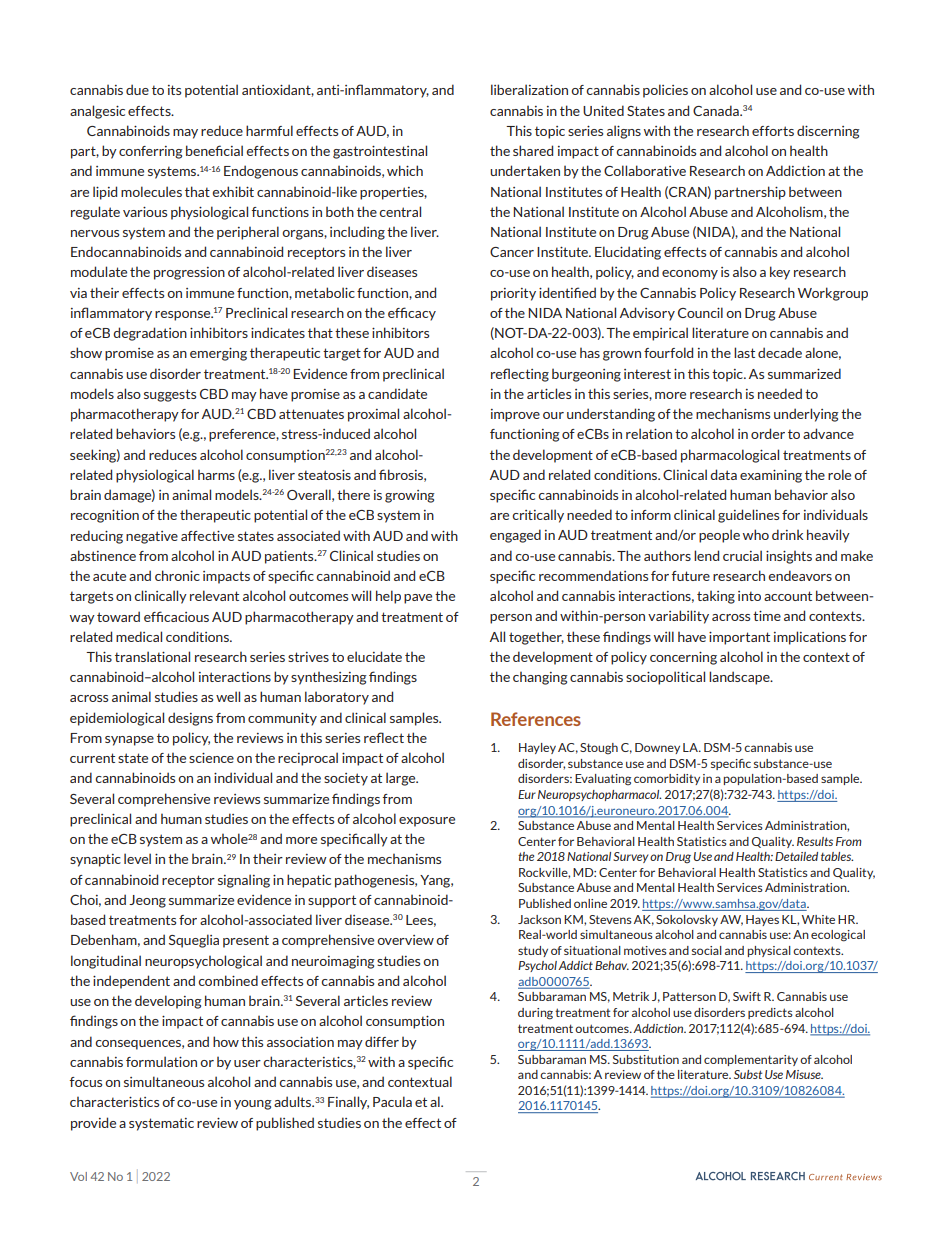  I want to click on shared, so click(533, 150).
